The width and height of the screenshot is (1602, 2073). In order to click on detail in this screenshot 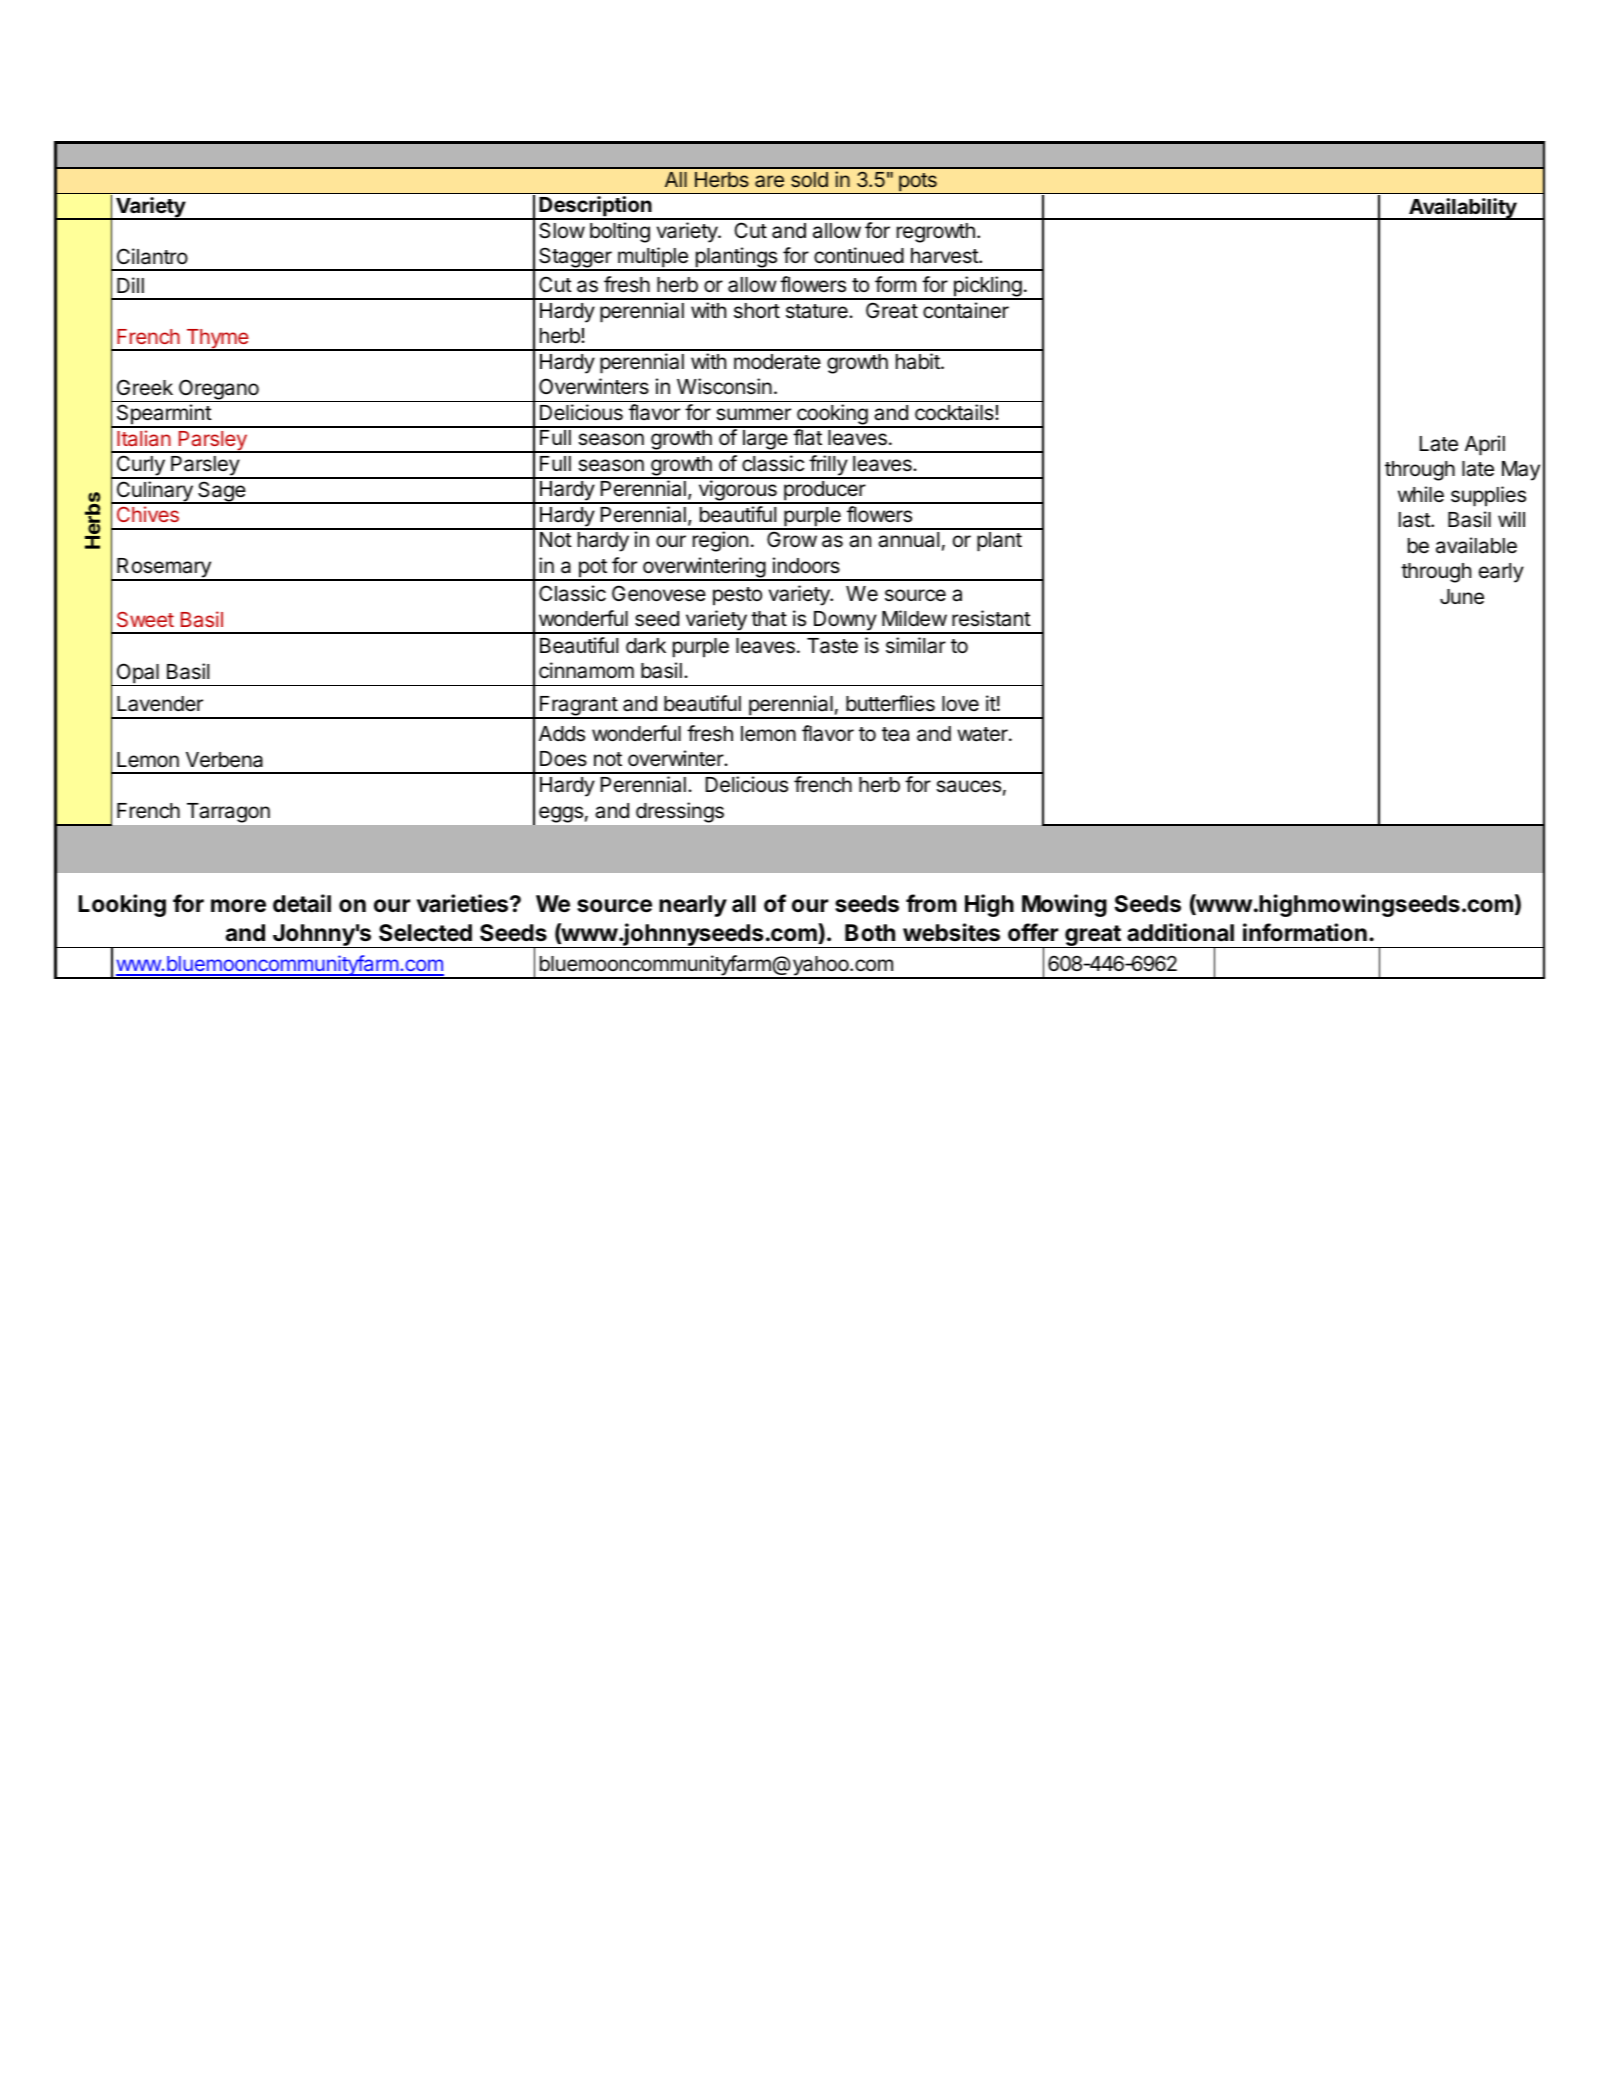, I will do `click(302, 903)`.
